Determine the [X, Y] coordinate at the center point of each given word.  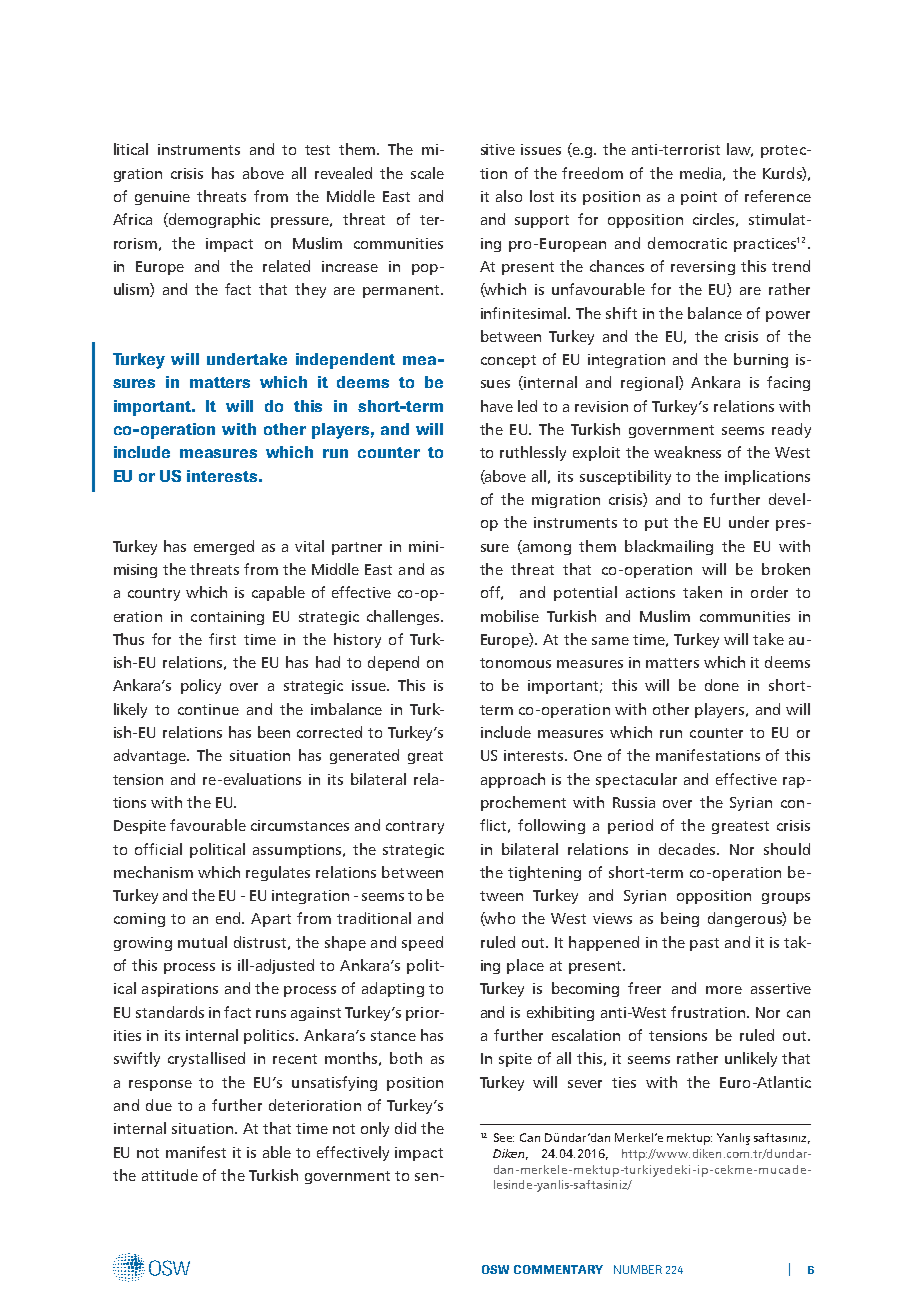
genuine [162, 198]
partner [357, 548]
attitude [170, 1175]
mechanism [153, 872]
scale [427, 173]
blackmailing [669, 547]
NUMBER [638, 1269]
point [699, 198]
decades [688, 849]
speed [422, 943]
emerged [224, 547]
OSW [495, 1269]
